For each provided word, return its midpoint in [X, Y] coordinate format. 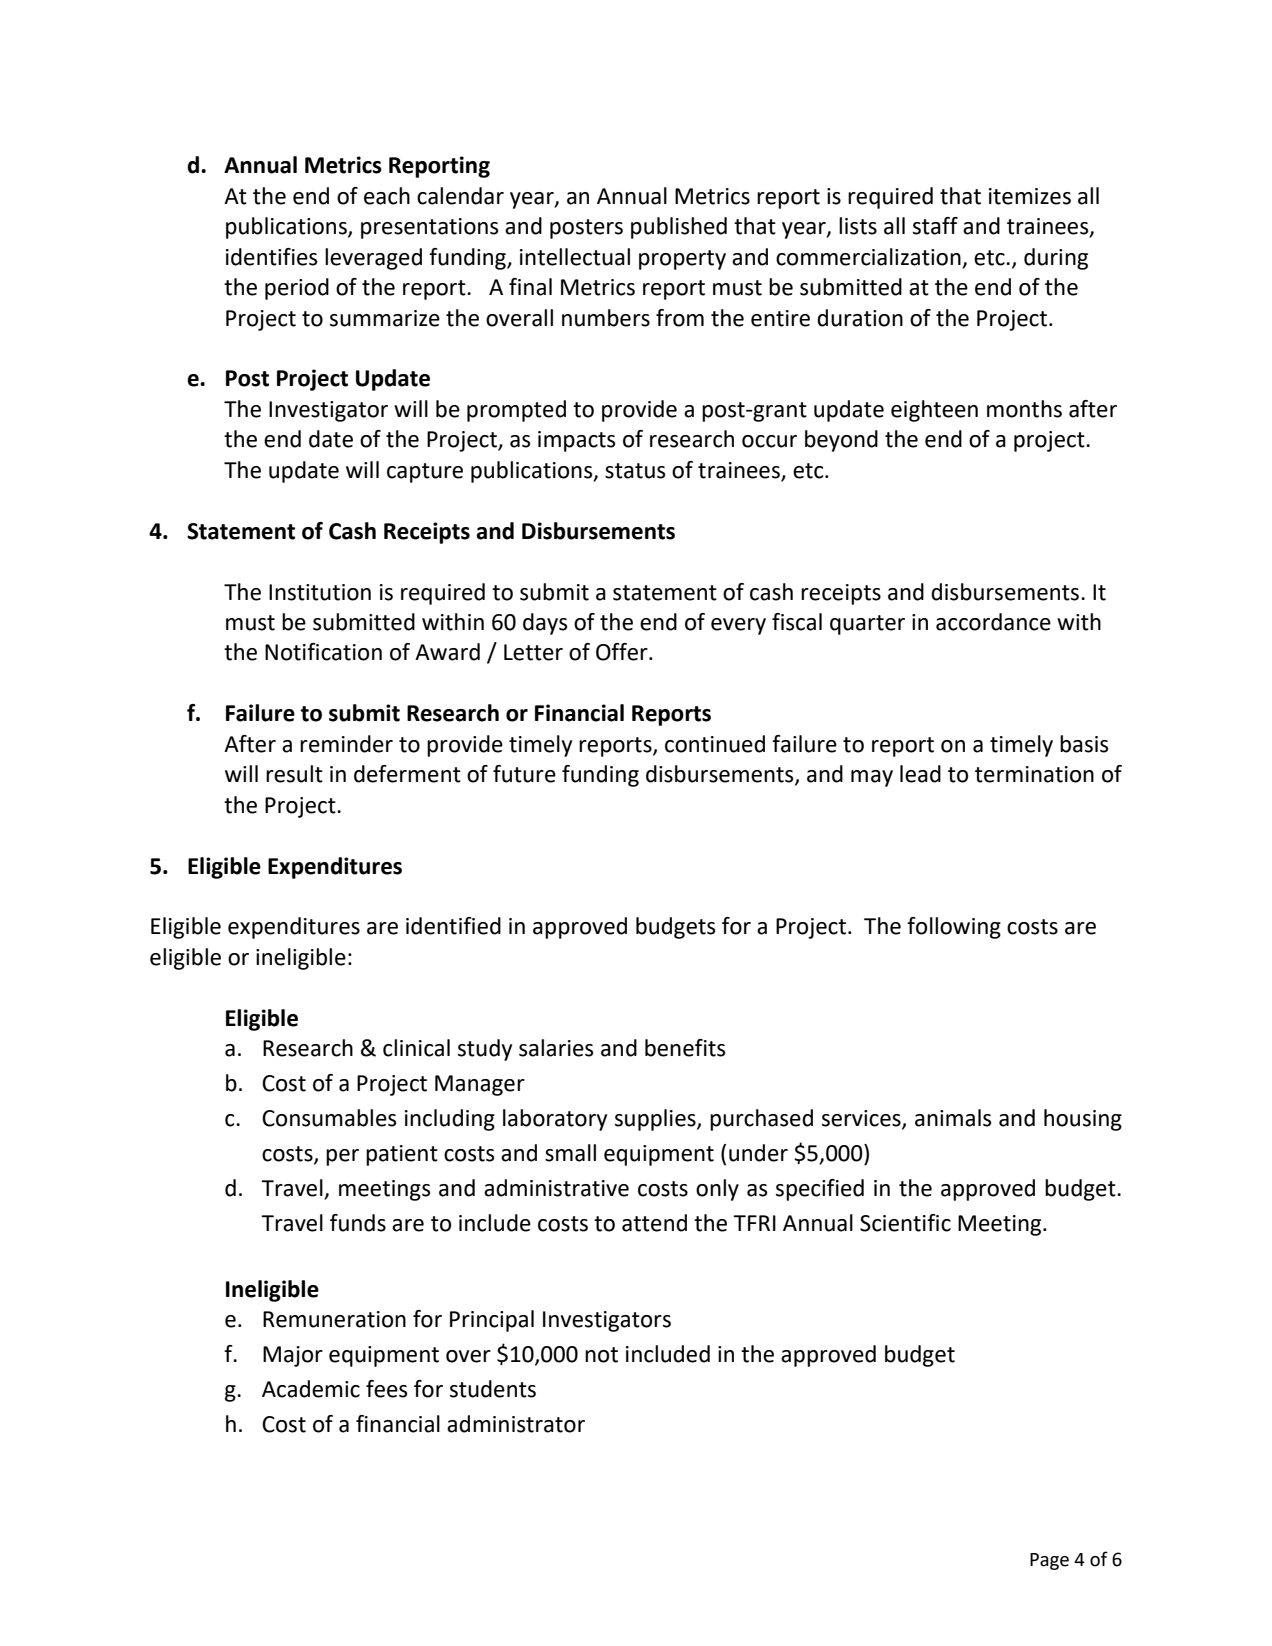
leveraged [373, 259]
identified [453, 926]
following [954, 928]
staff [935, 226]
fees [386, 1389]
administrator [516, 1424]
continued [715, 744]
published [679, 228]
